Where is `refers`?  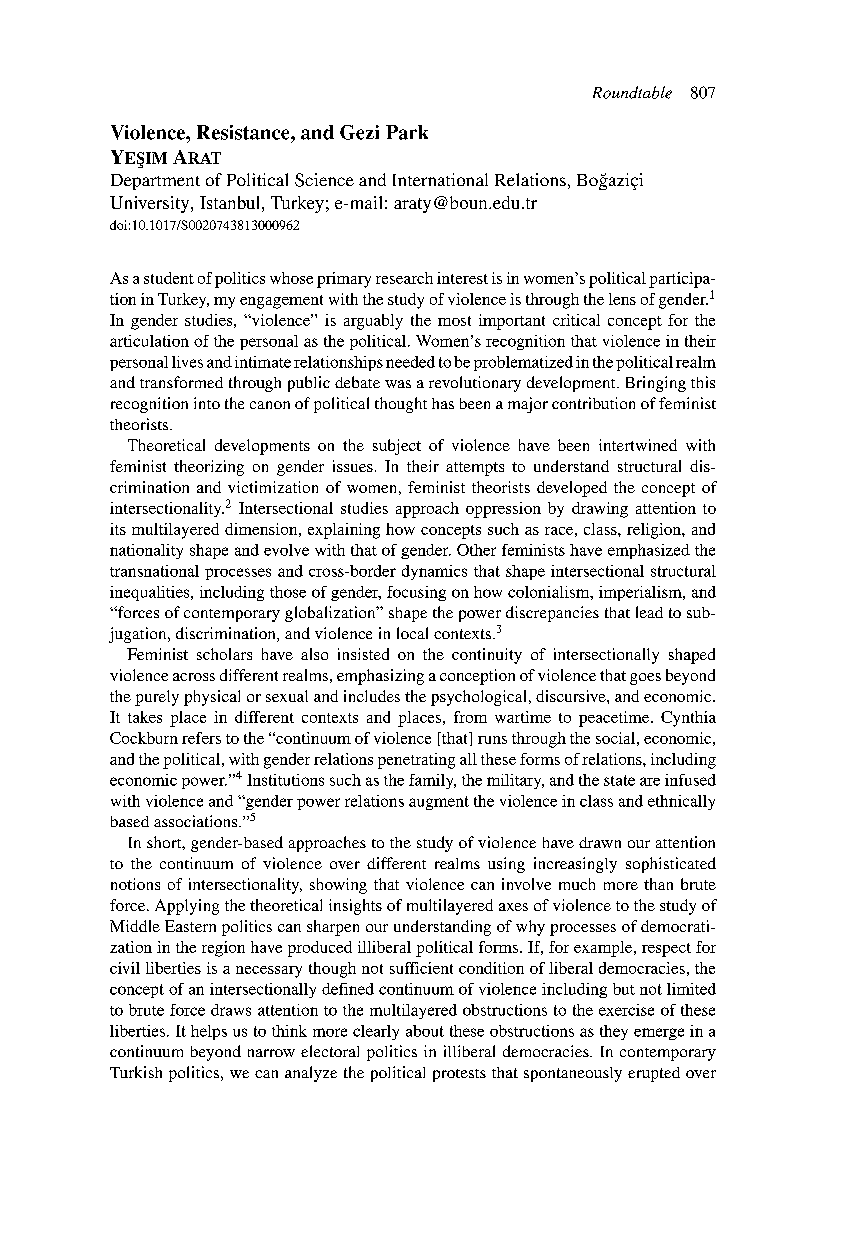
refers is located at coordinates (201, 738).
